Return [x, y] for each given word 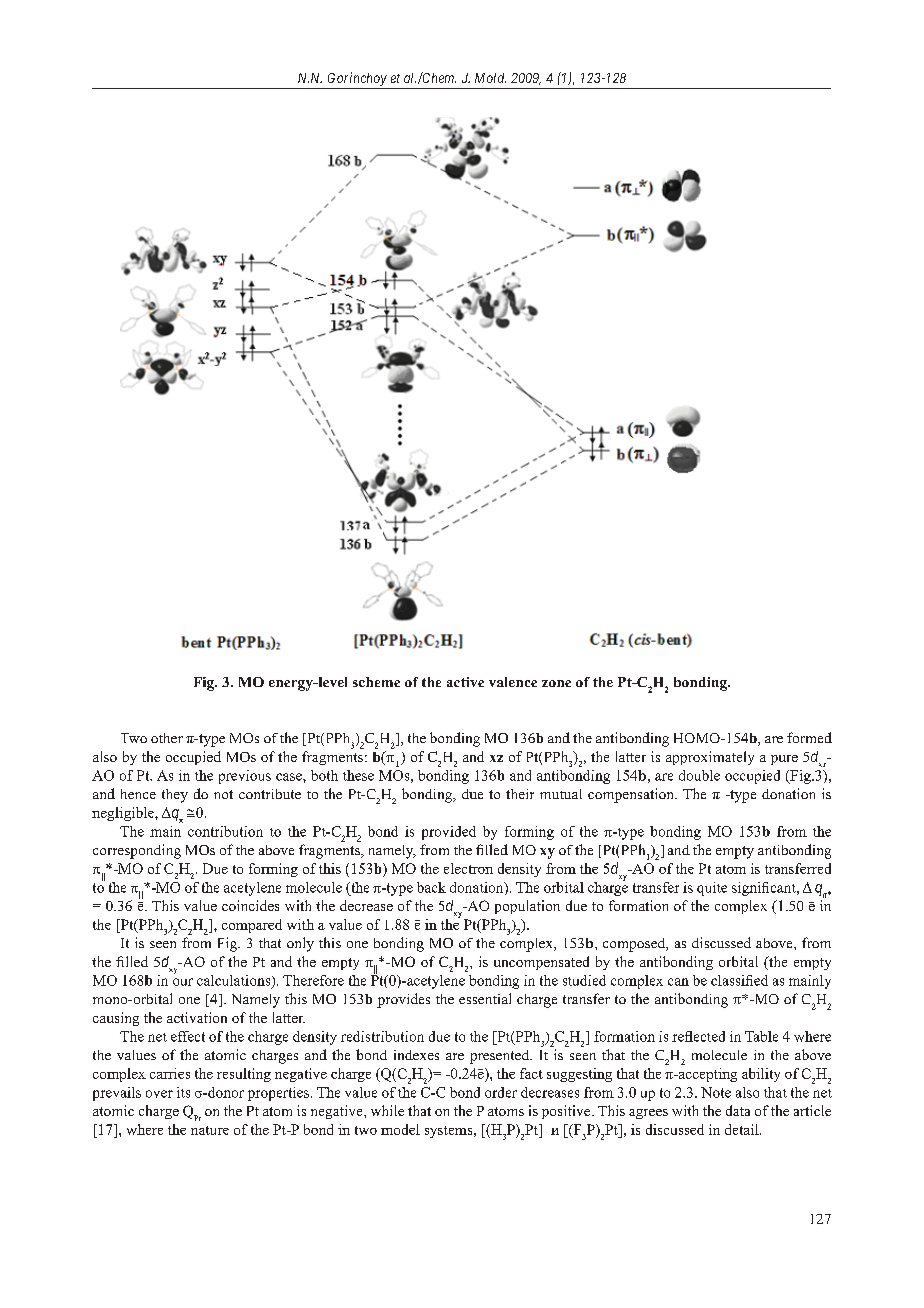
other [167, 738]
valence [513, 682]
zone [556, 683]
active [465, 682]
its [183, 1092]
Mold [490, 78]
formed [809, 737]
